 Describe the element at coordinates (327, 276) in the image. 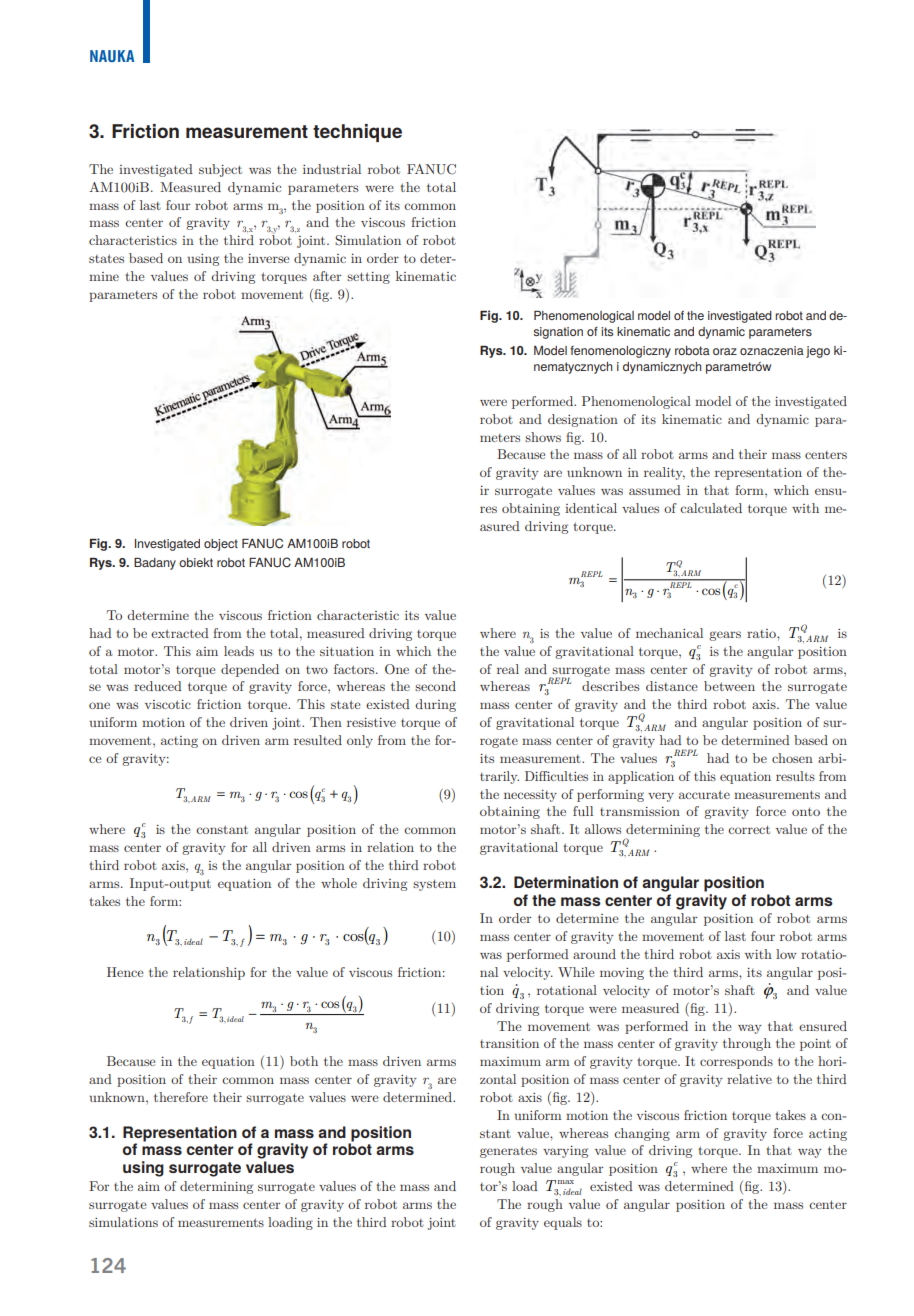

I see `after` at that location.
